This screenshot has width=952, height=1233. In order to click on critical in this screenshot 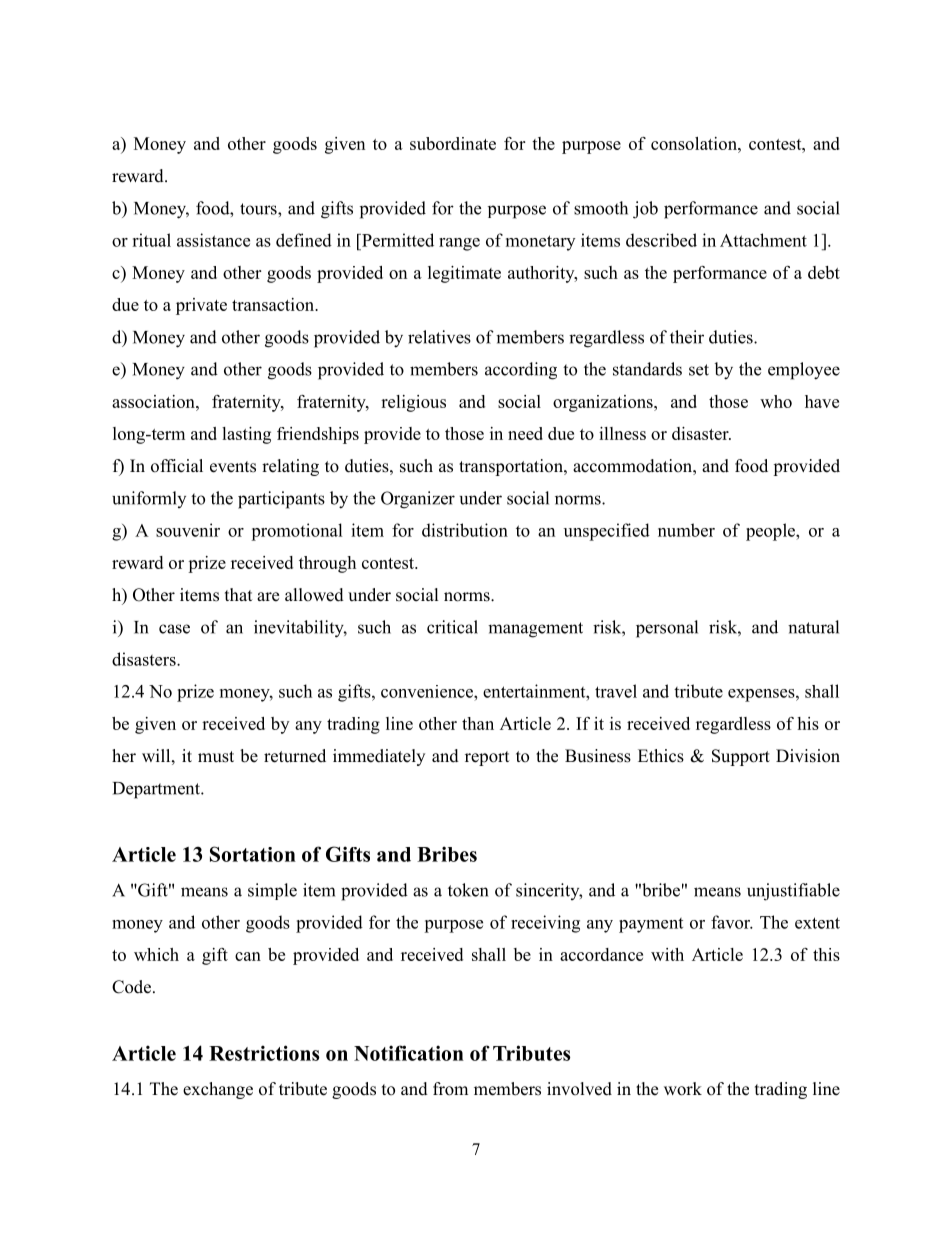, I will do `click(452, 627)`.
